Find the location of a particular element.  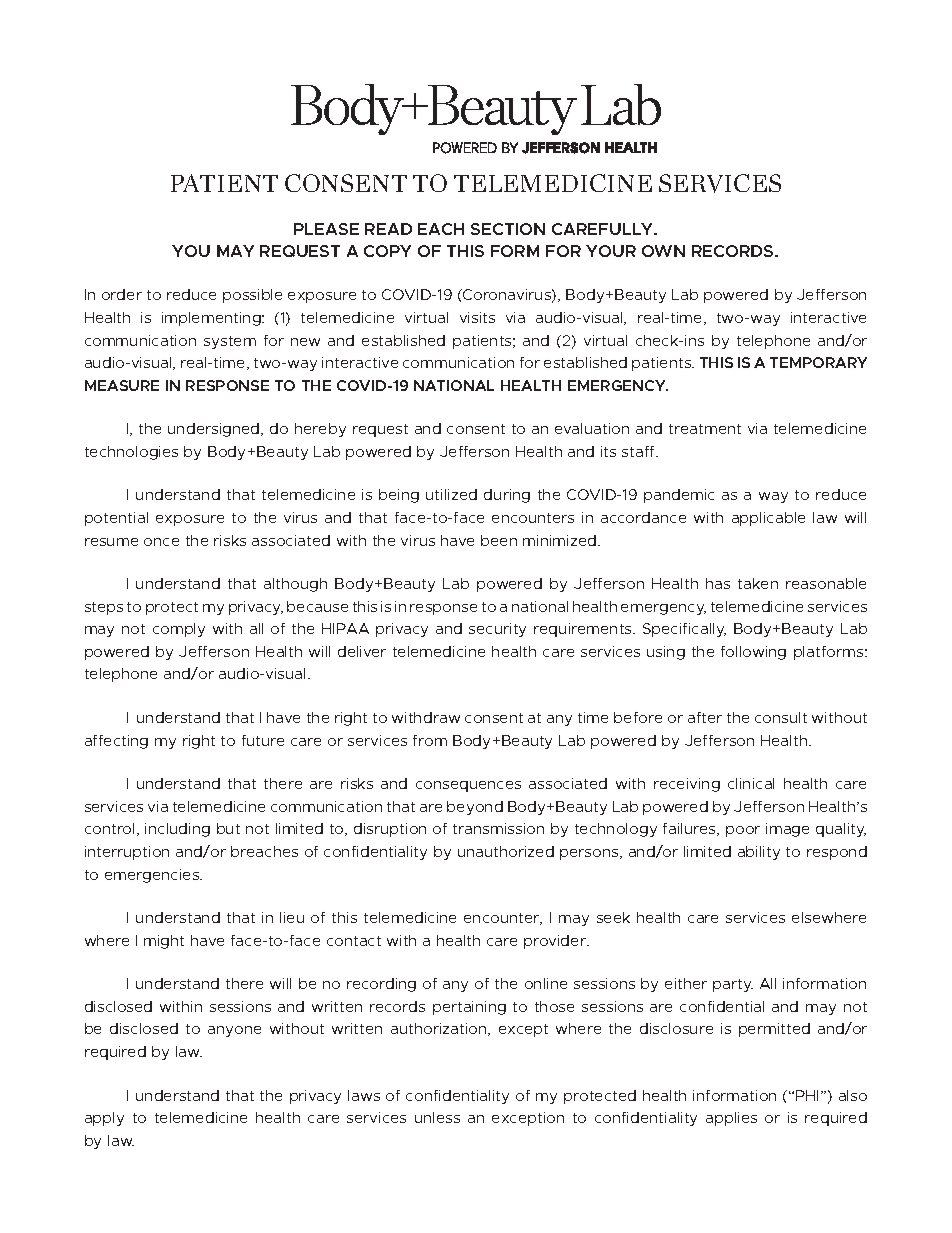

SECTION is located at coordinates (508, 229).
